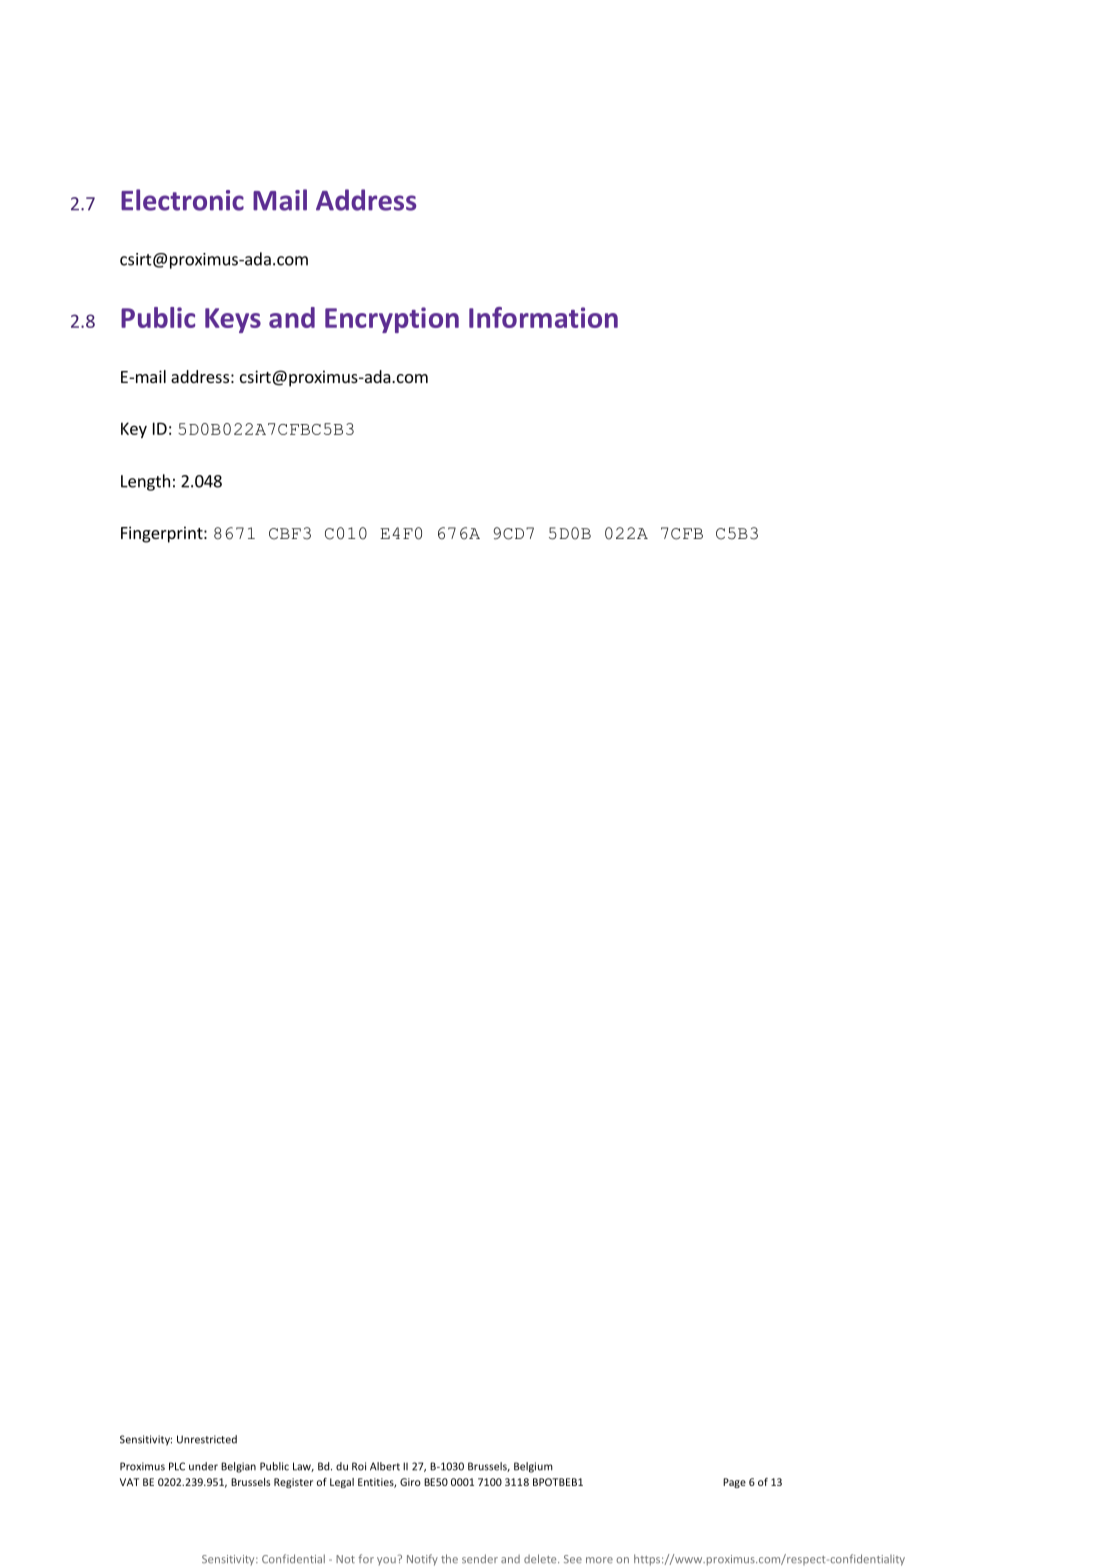 The height and width of the screenshot is (1567, 1107). What do you see at coordinates (182, 200) in the screenshot?
I see `Electronic` at bounding box center [182, 200].
